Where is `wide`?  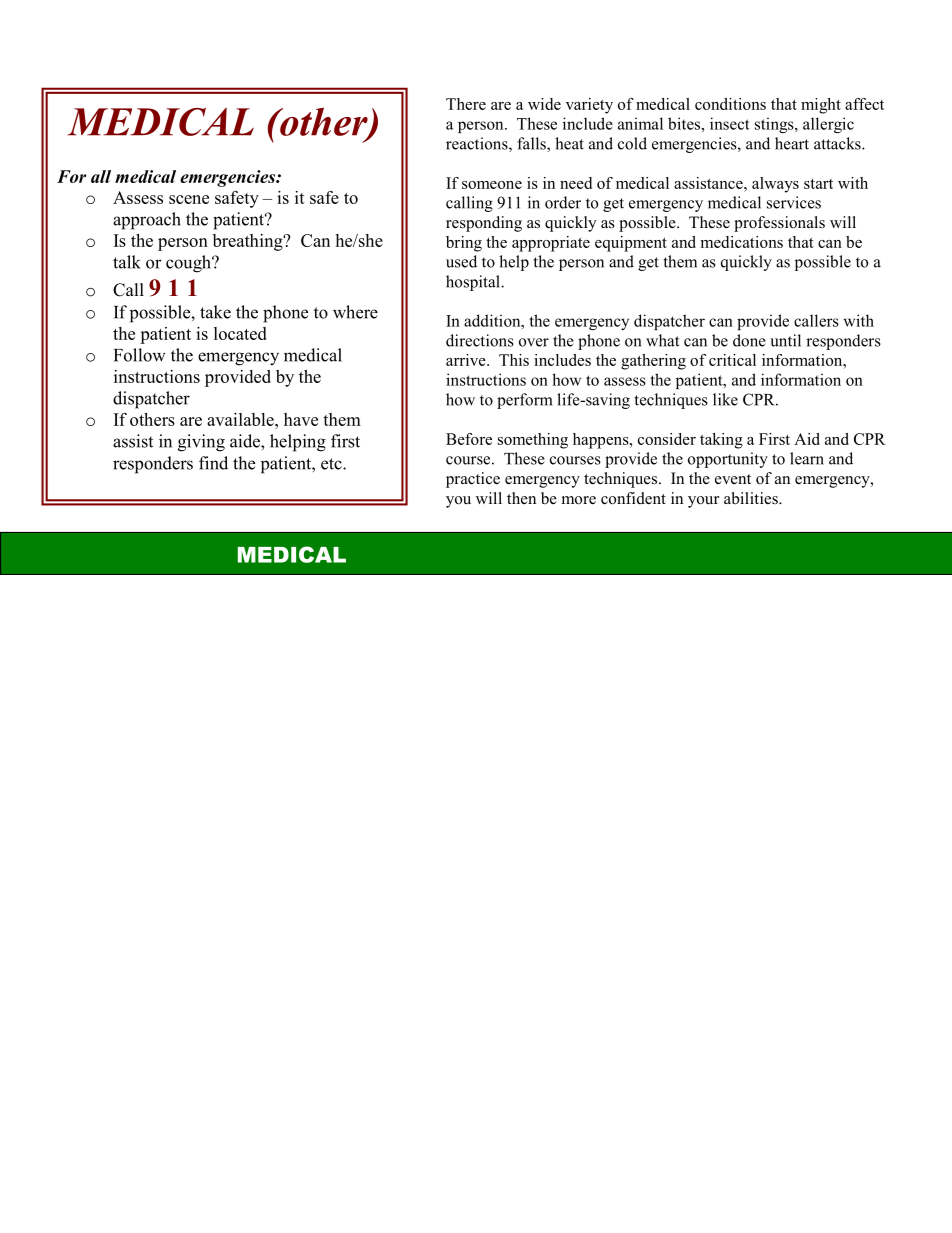 wide is located at coordinates (544, 104).
